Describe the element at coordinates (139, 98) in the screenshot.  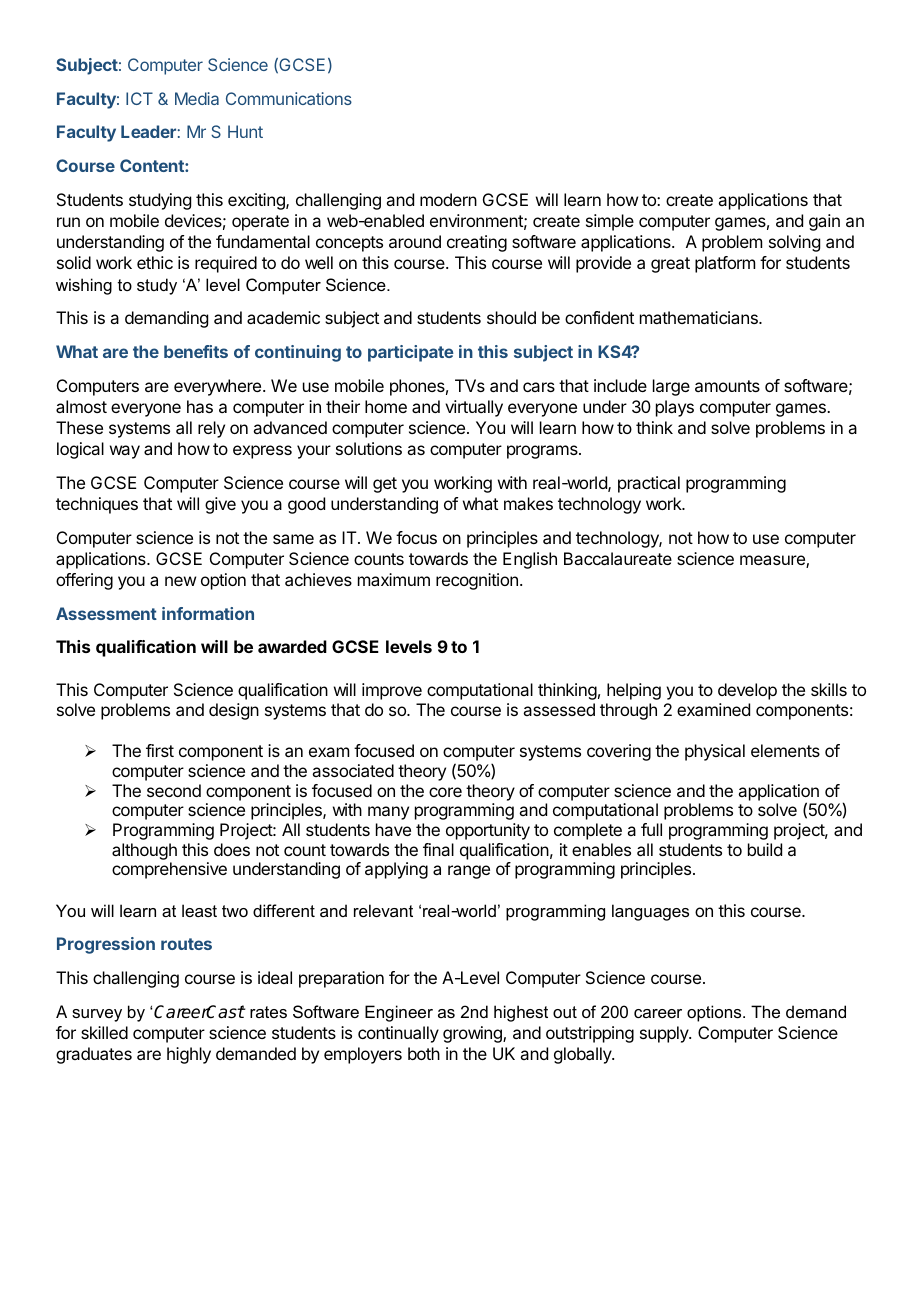
I see `ICT` at that location.
